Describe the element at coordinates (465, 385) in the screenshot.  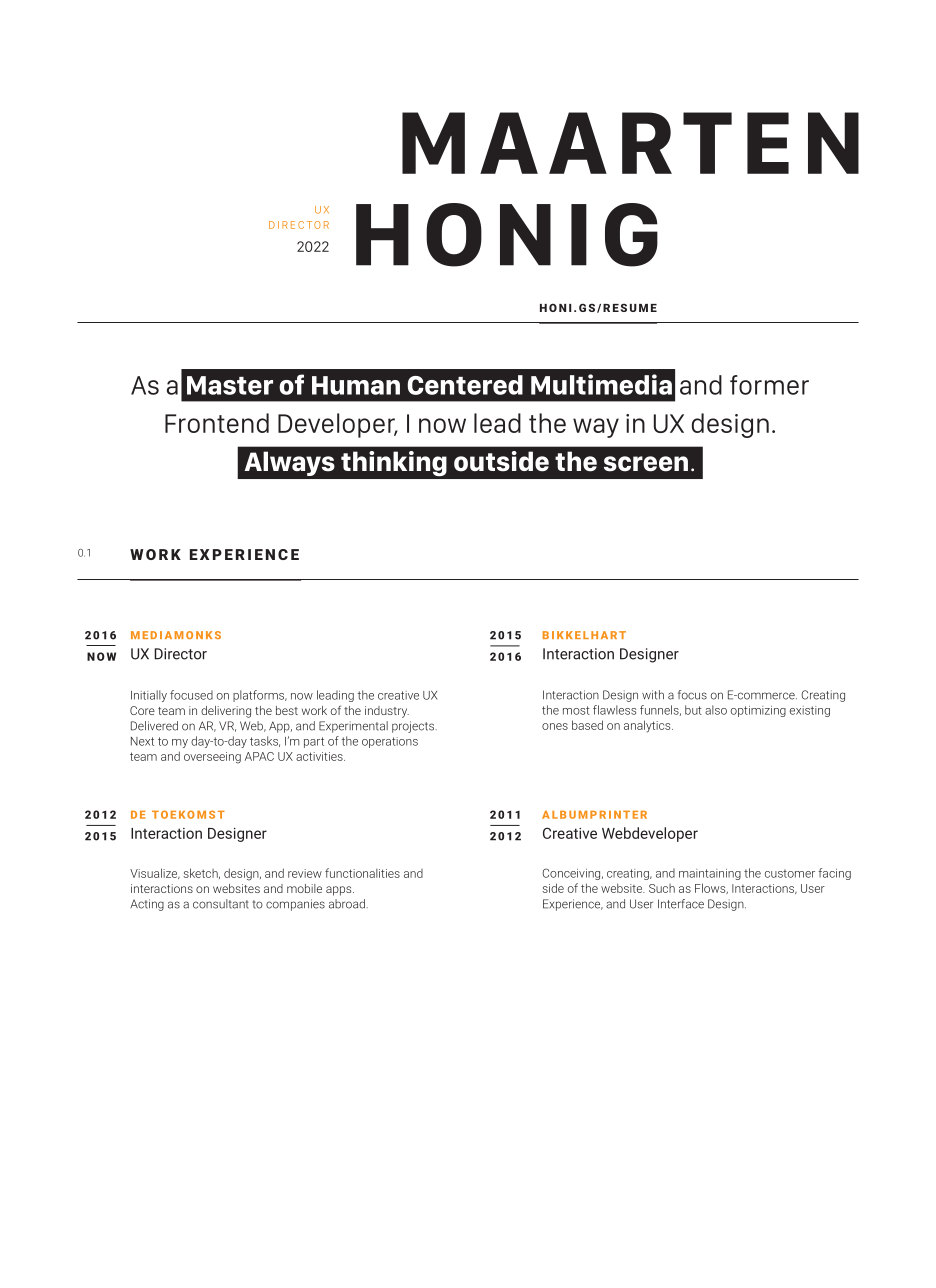
I see `Centered` at that location.
